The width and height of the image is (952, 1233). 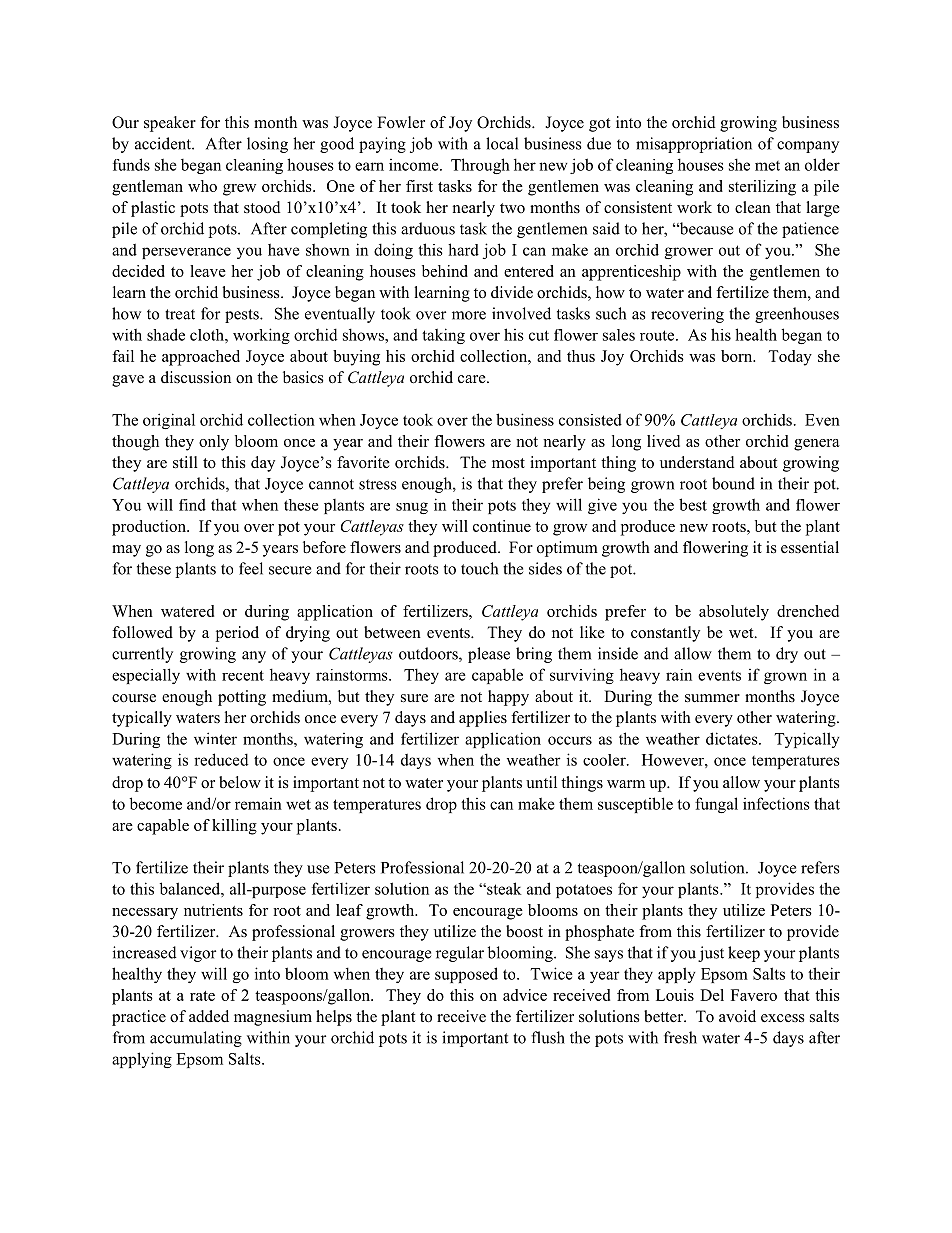 What do you see at coordinates (767, 166) in the image?
I see `met` at bounding box center [767, 166].
